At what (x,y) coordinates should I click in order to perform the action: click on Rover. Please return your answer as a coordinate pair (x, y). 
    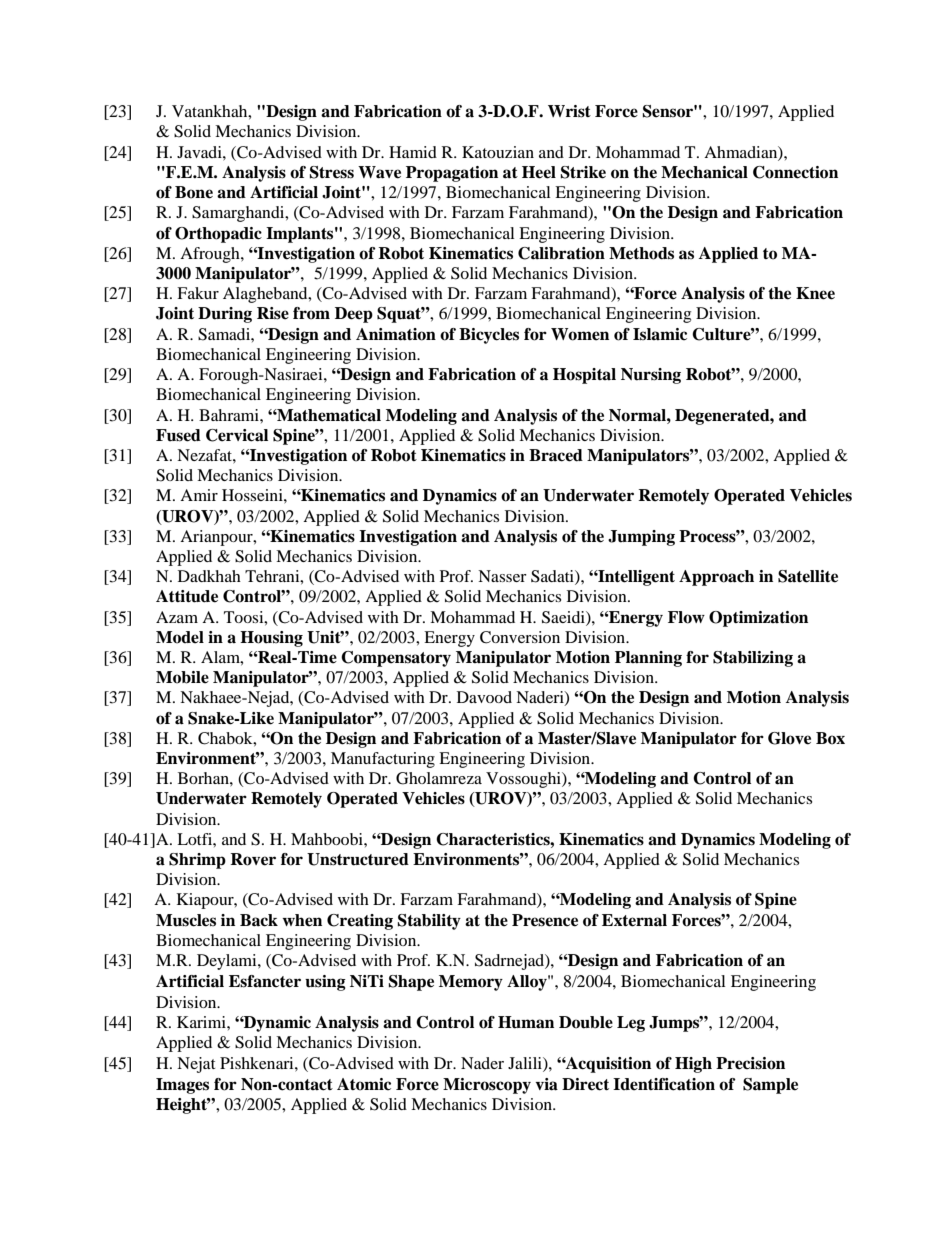
    Looking at the image, I should click on (253, 859).
